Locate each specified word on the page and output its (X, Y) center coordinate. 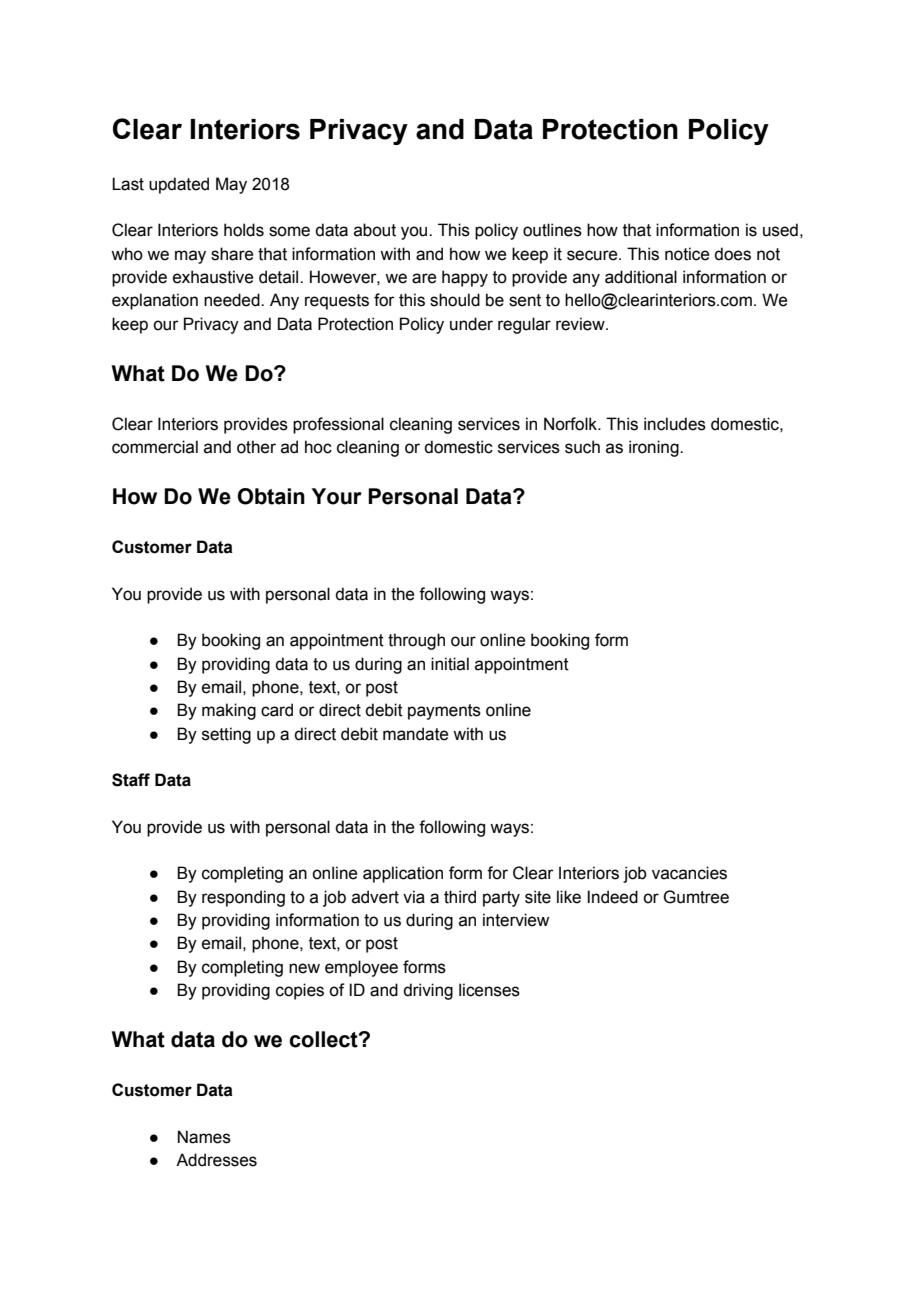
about (375, 230)
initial (450, 664)
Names (204, 1137)
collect (324, 1039)
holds (244, 230)
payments (444, 712)
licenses (489, 990)
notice (687, 254)
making (229, 711)
